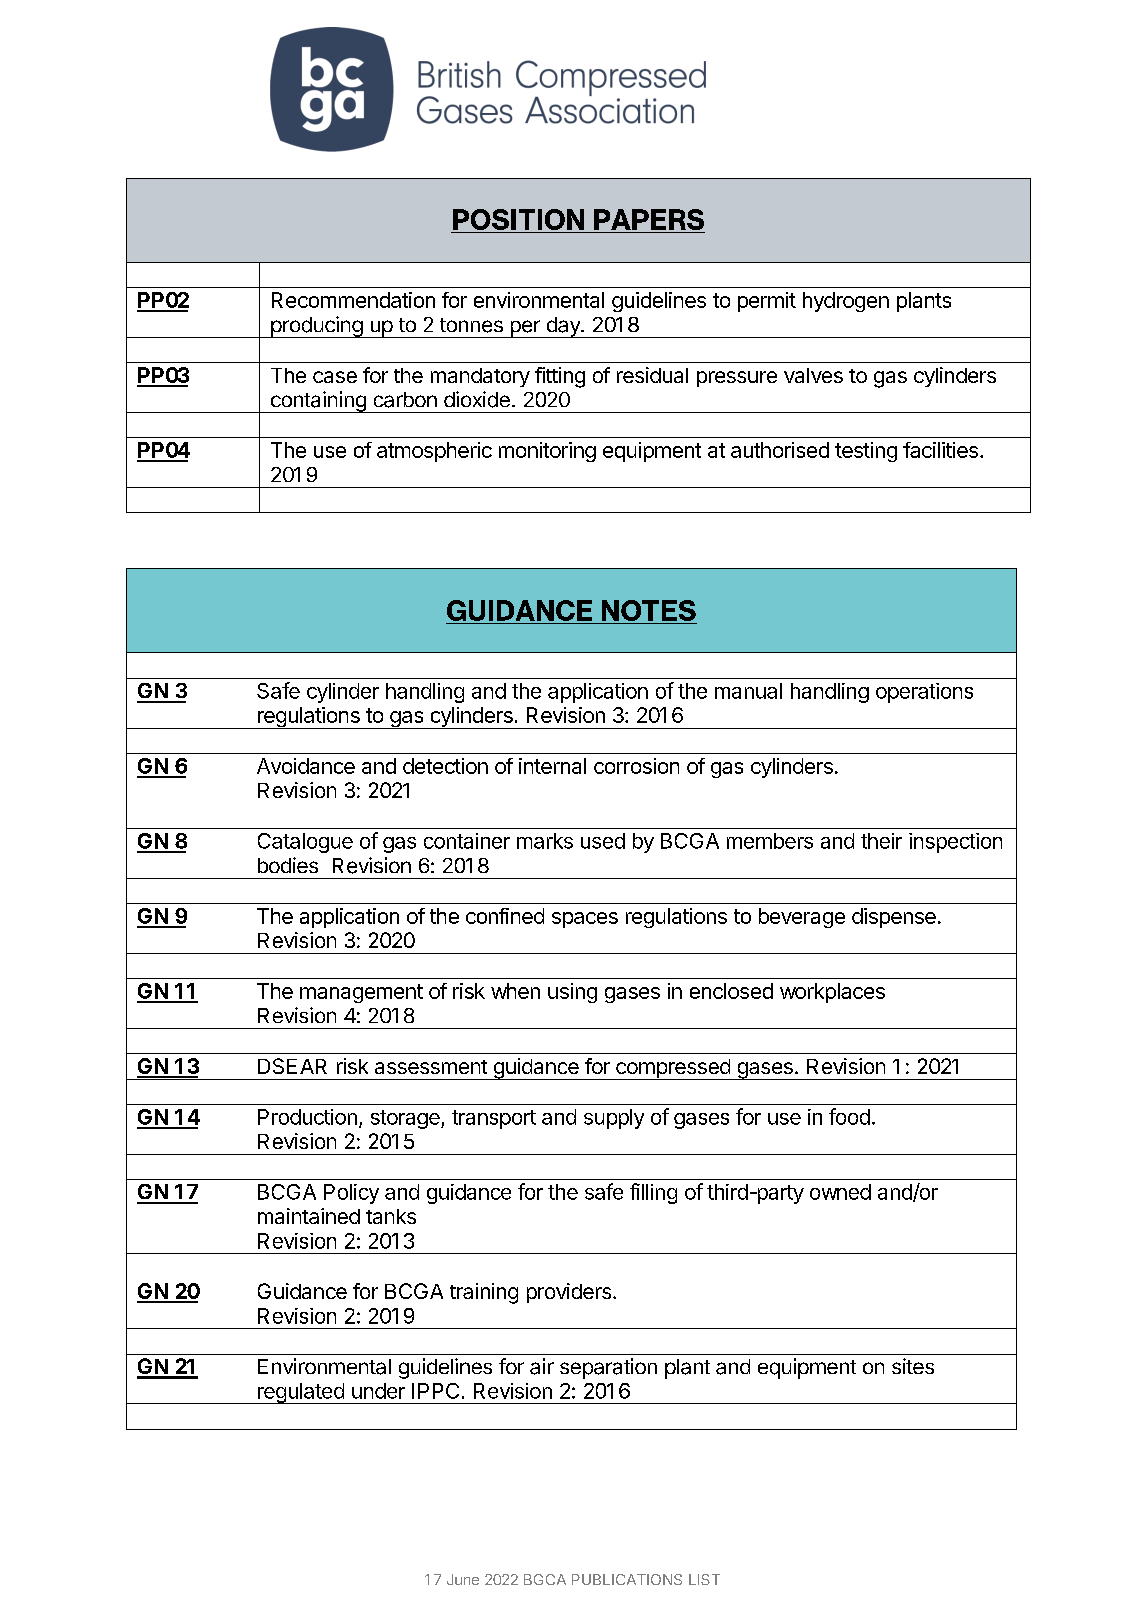  What do you see at coordinates (614, 1119) in the page?
I see `supply` at bounding box center [614, 1119].
